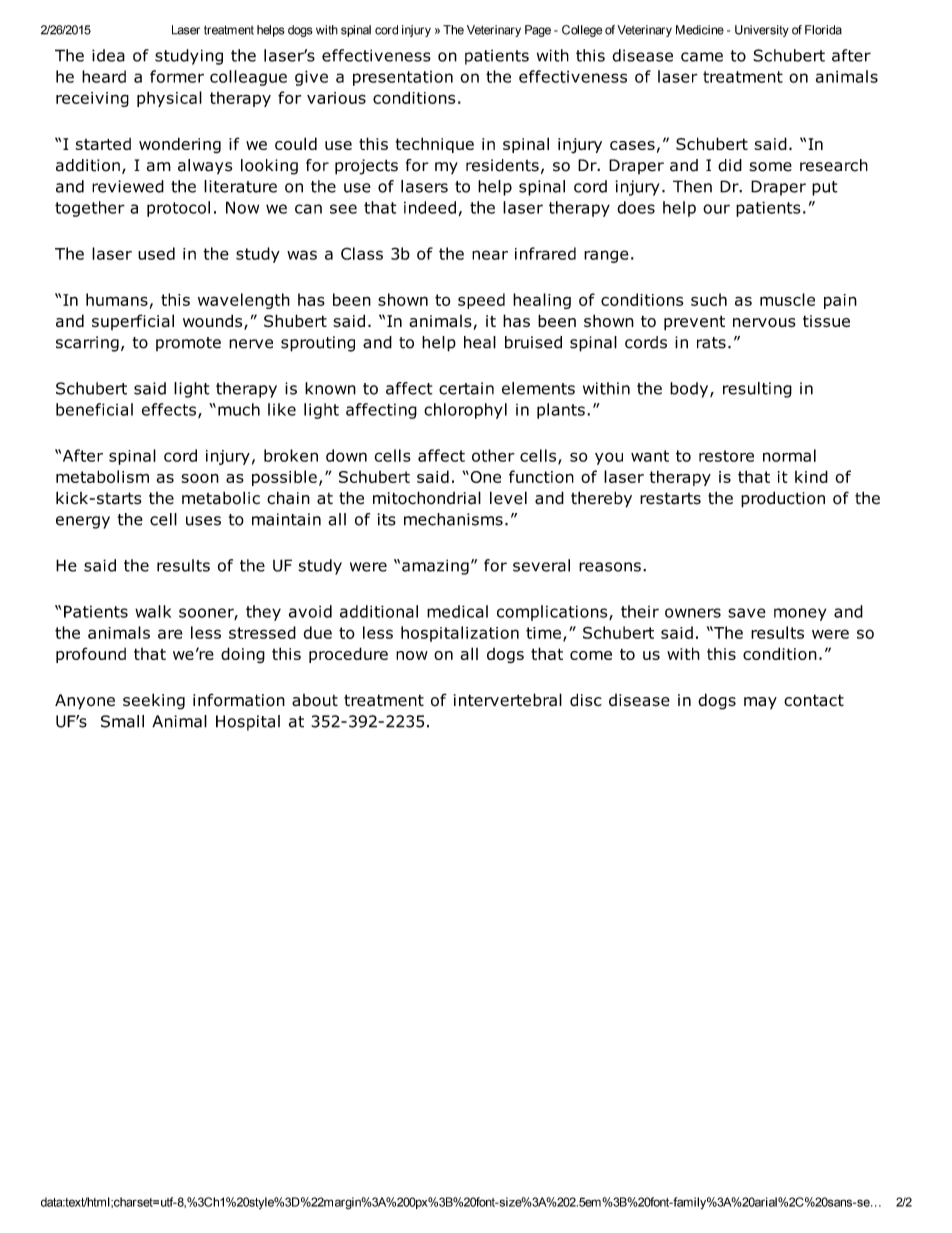 Image resolution: width=952 pixels, height=1233 pixels. I want to click on seeking, so click(154, 701).
